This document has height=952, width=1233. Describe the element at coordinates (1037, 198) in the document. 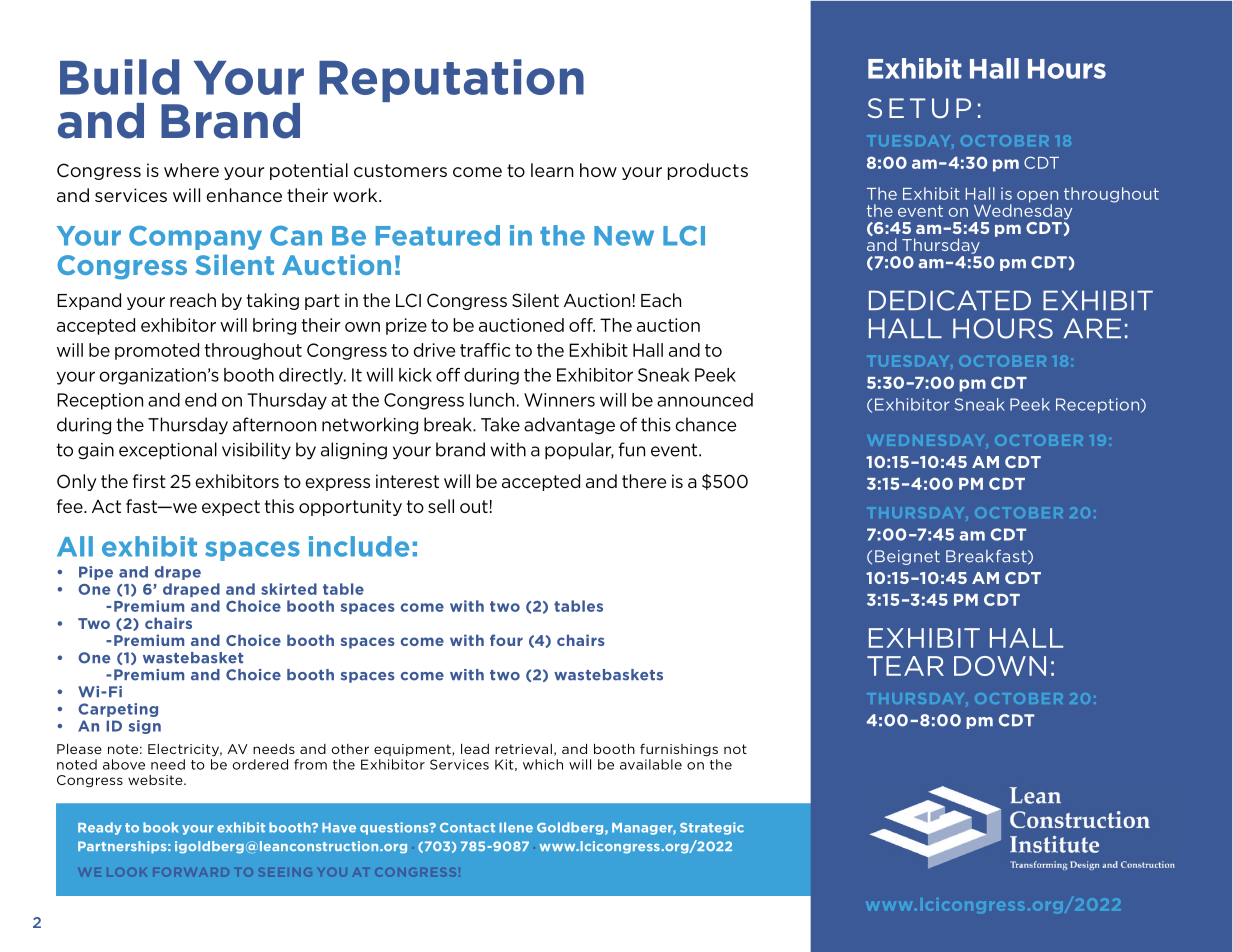

I see `open` at that location.
